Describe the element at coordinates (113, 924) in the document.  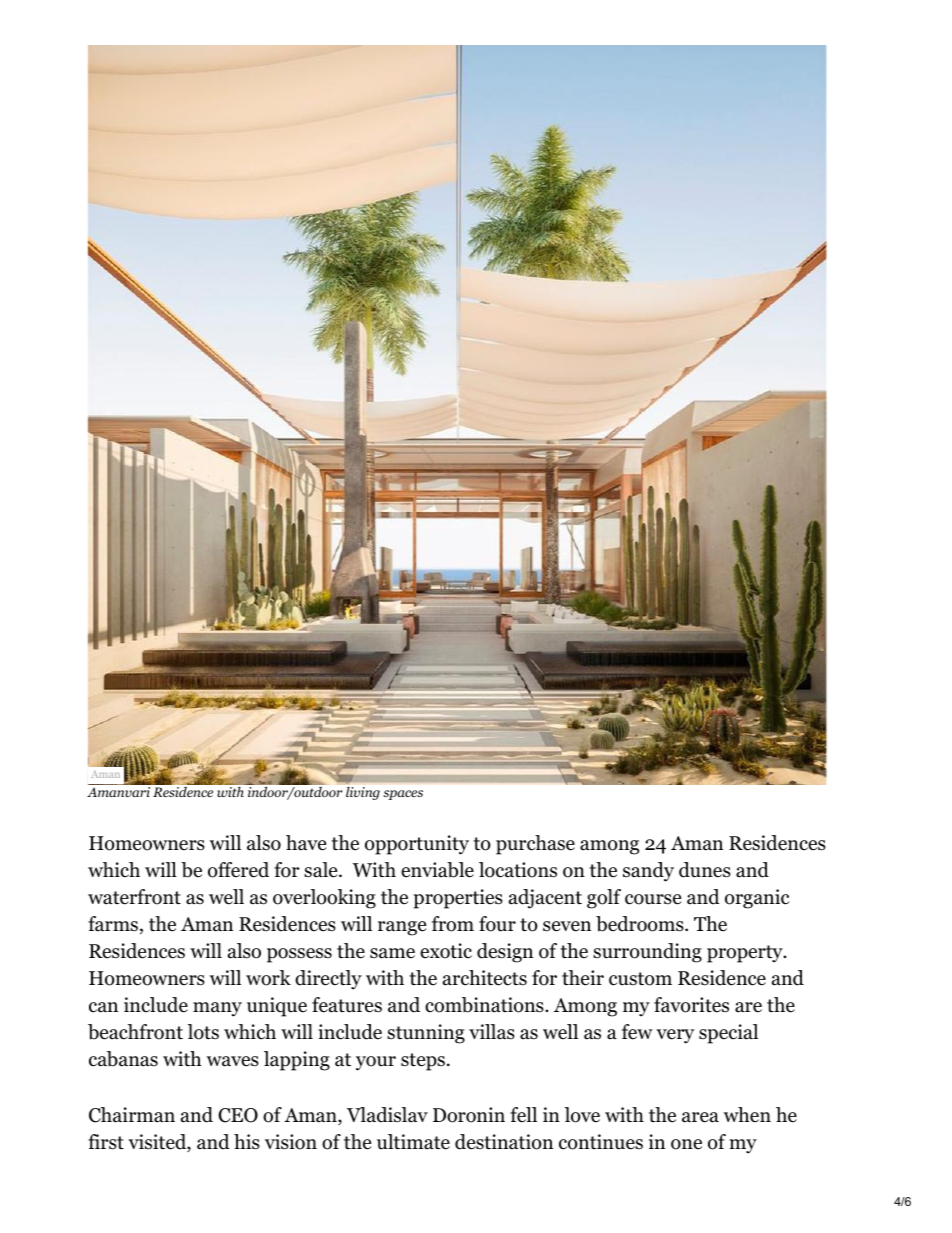
I see `farms` at that location.
